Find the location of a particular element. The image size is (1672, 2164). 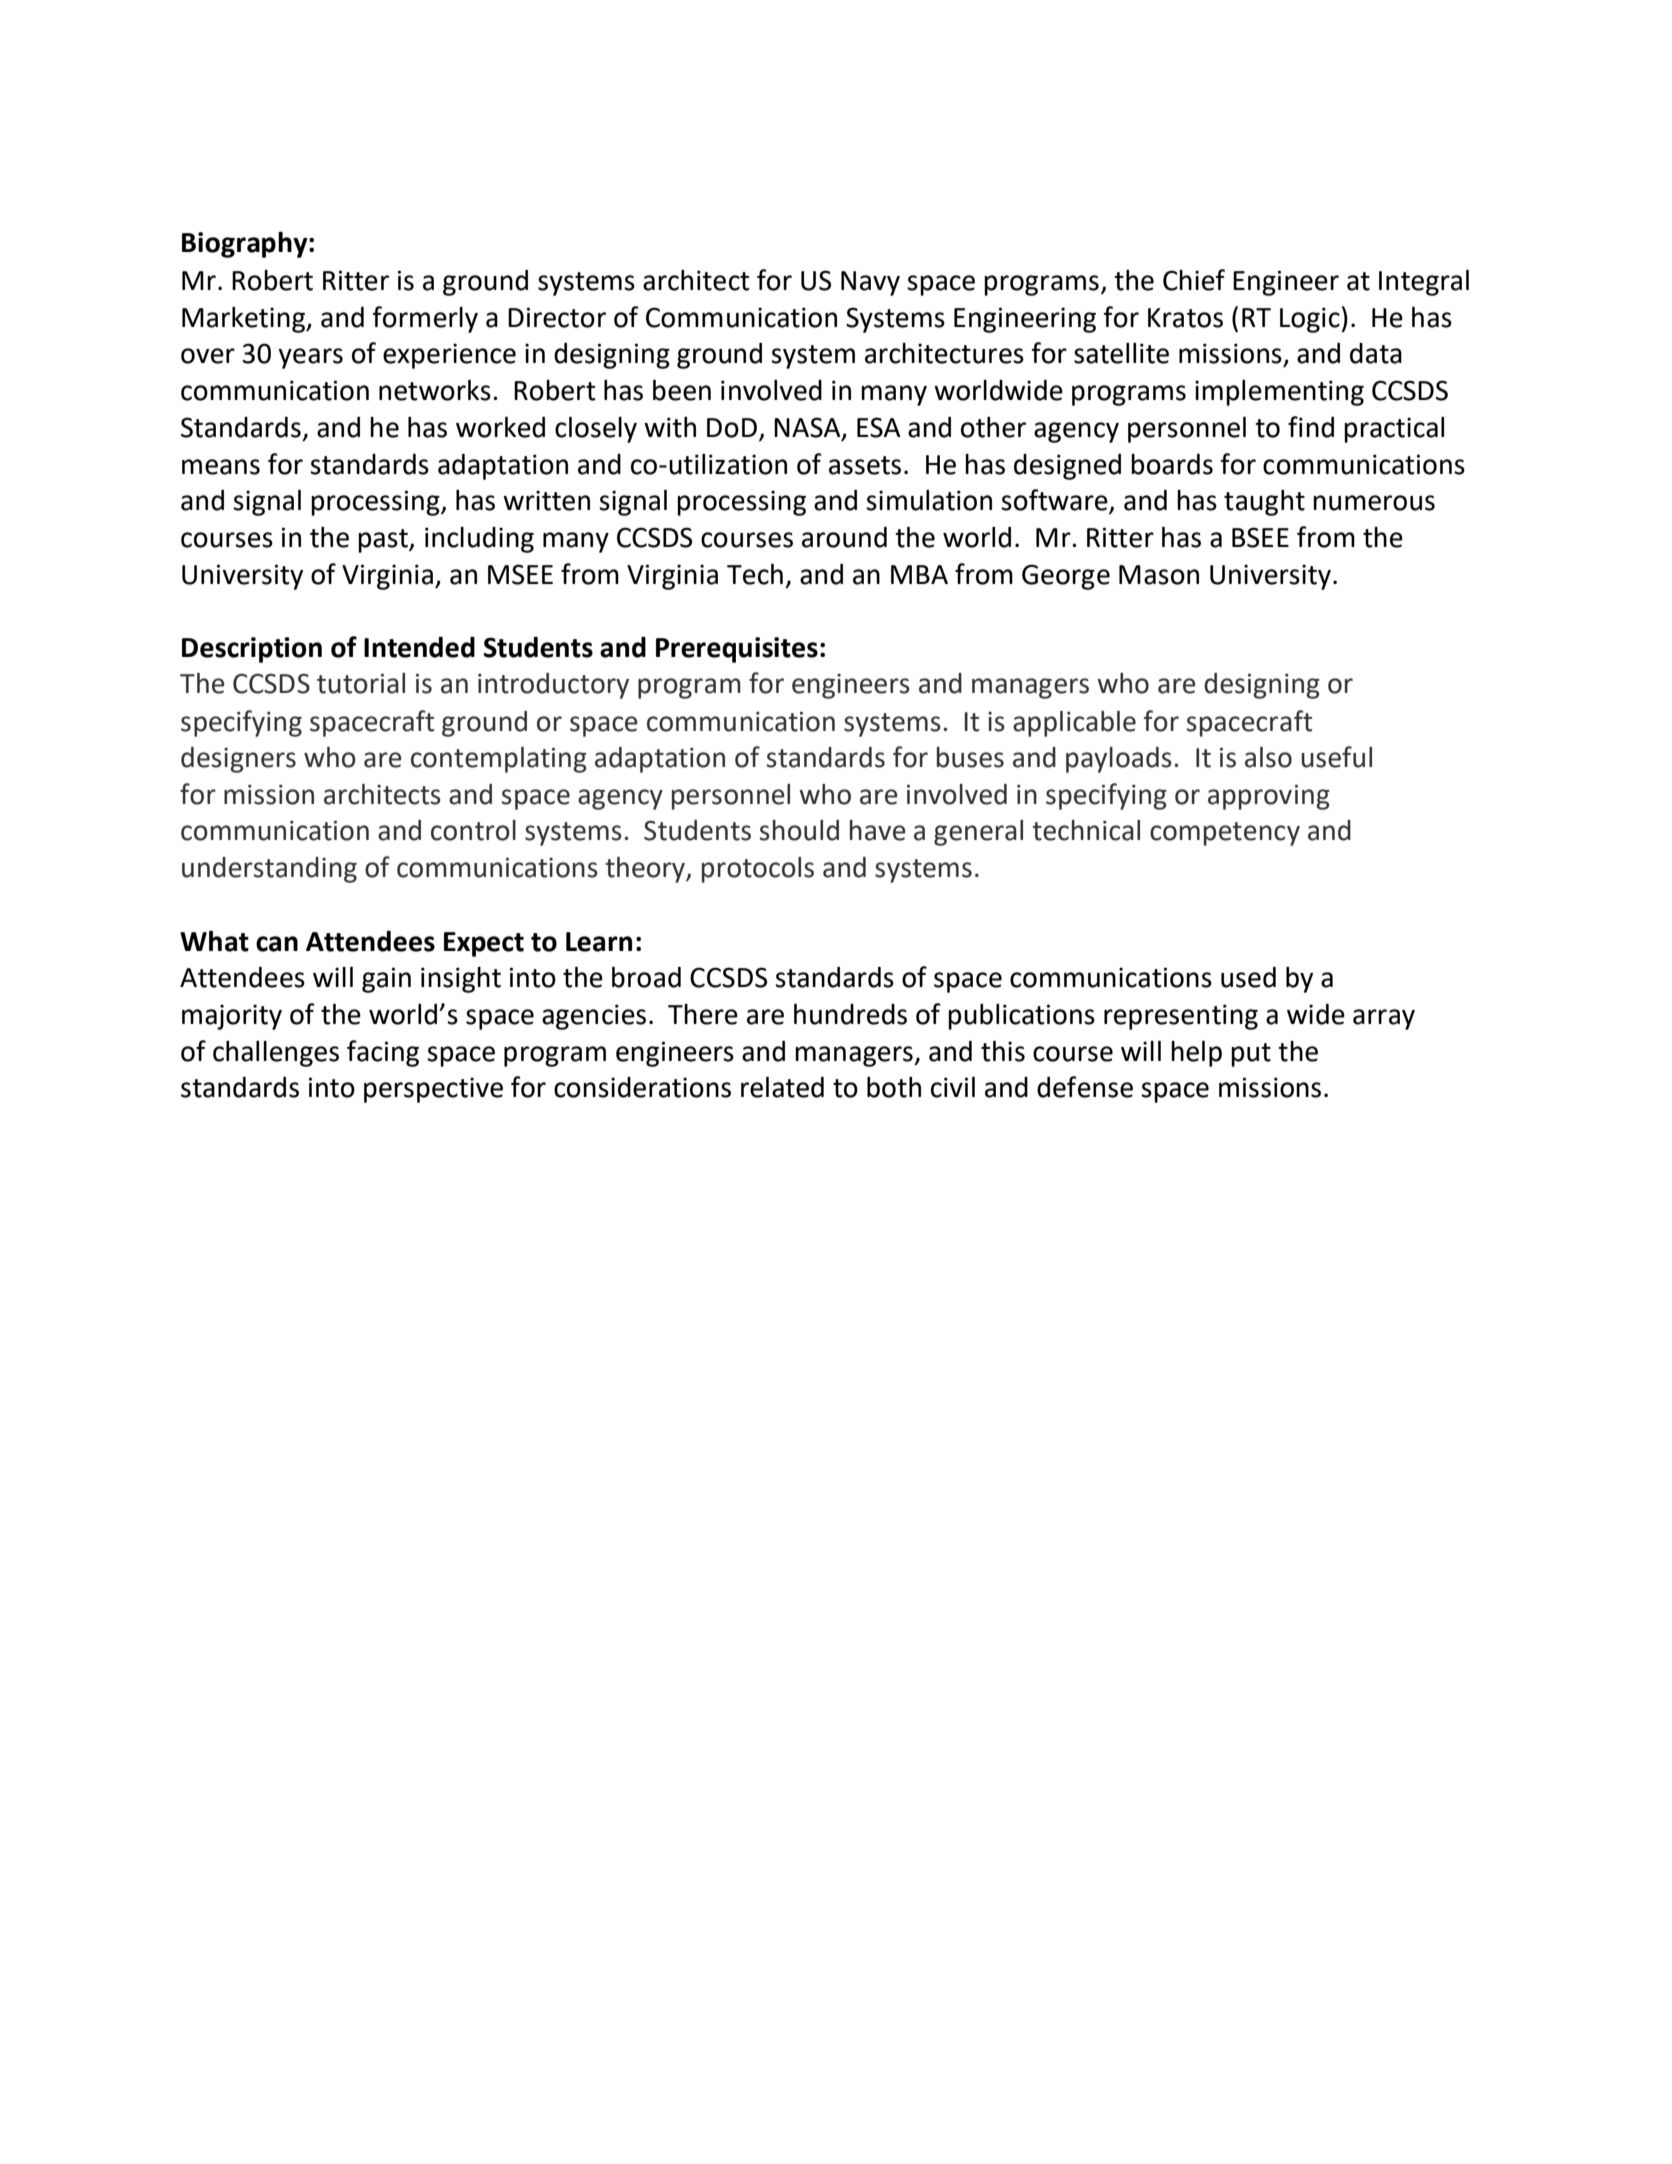

understanding is located at coordinates (269, 870).
